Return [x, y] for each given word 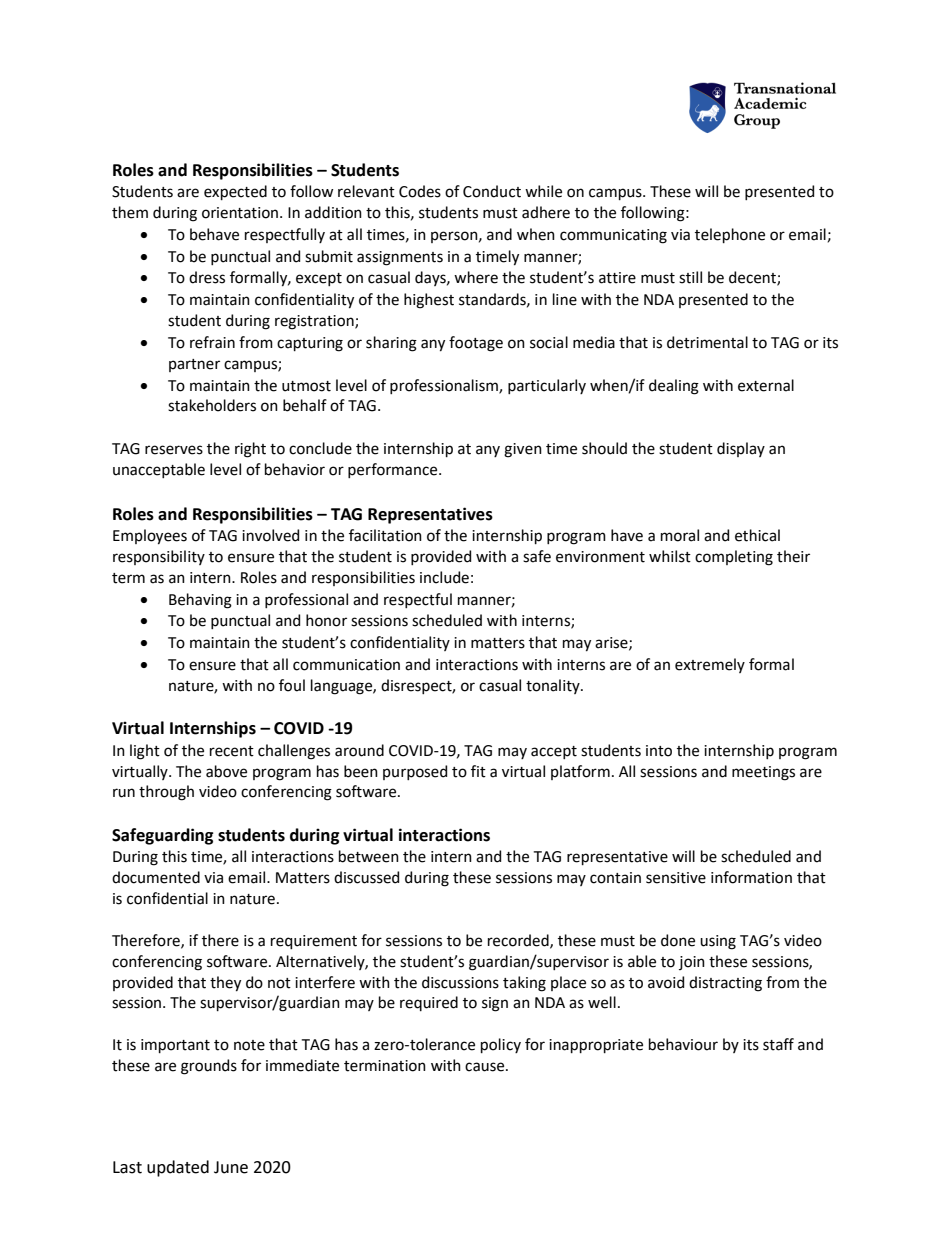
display [741, 449]
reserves [174, 450]
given [523, 450]
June [231, 1167]
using [718, 942]
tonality [554, 686]
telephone [730, 235]
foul [292, 685]
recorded [519, 941]
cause [486, 1067]
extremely [710, 665]
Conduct [492, 191]
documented [156, 877]
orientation [240, 213]
